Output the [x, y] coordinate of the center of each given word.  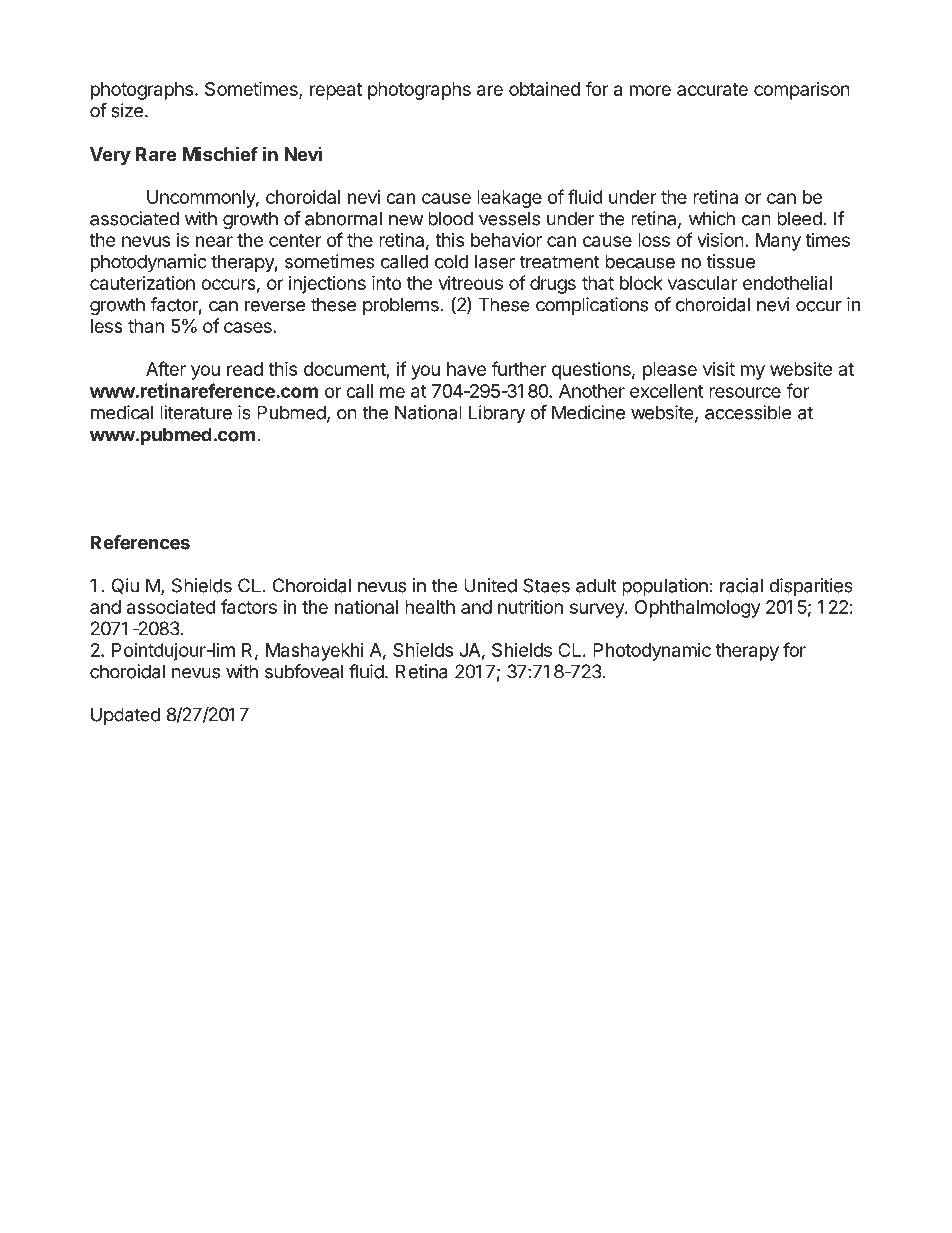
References [140, 542]
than [146, 326]
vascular [702, 283]
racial [741, 585]
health [430, 607]
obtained [544, 89]
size [127, 110]
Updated [125, 716]
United [490, 585]
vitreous [471, 283]
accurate [712, 89]
